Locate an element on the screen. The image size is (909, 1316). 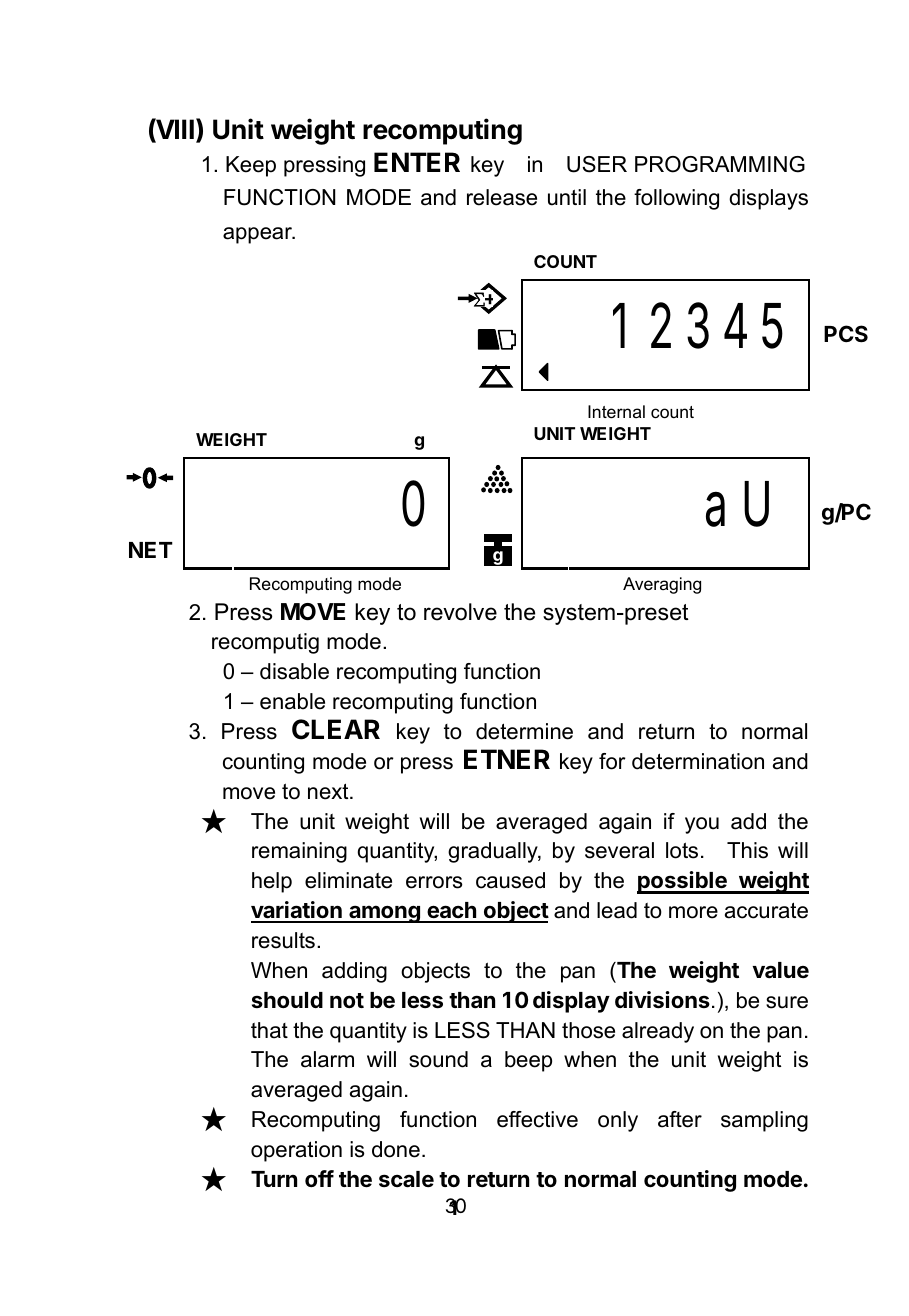
accurate is located at coordinates (766, 910).
